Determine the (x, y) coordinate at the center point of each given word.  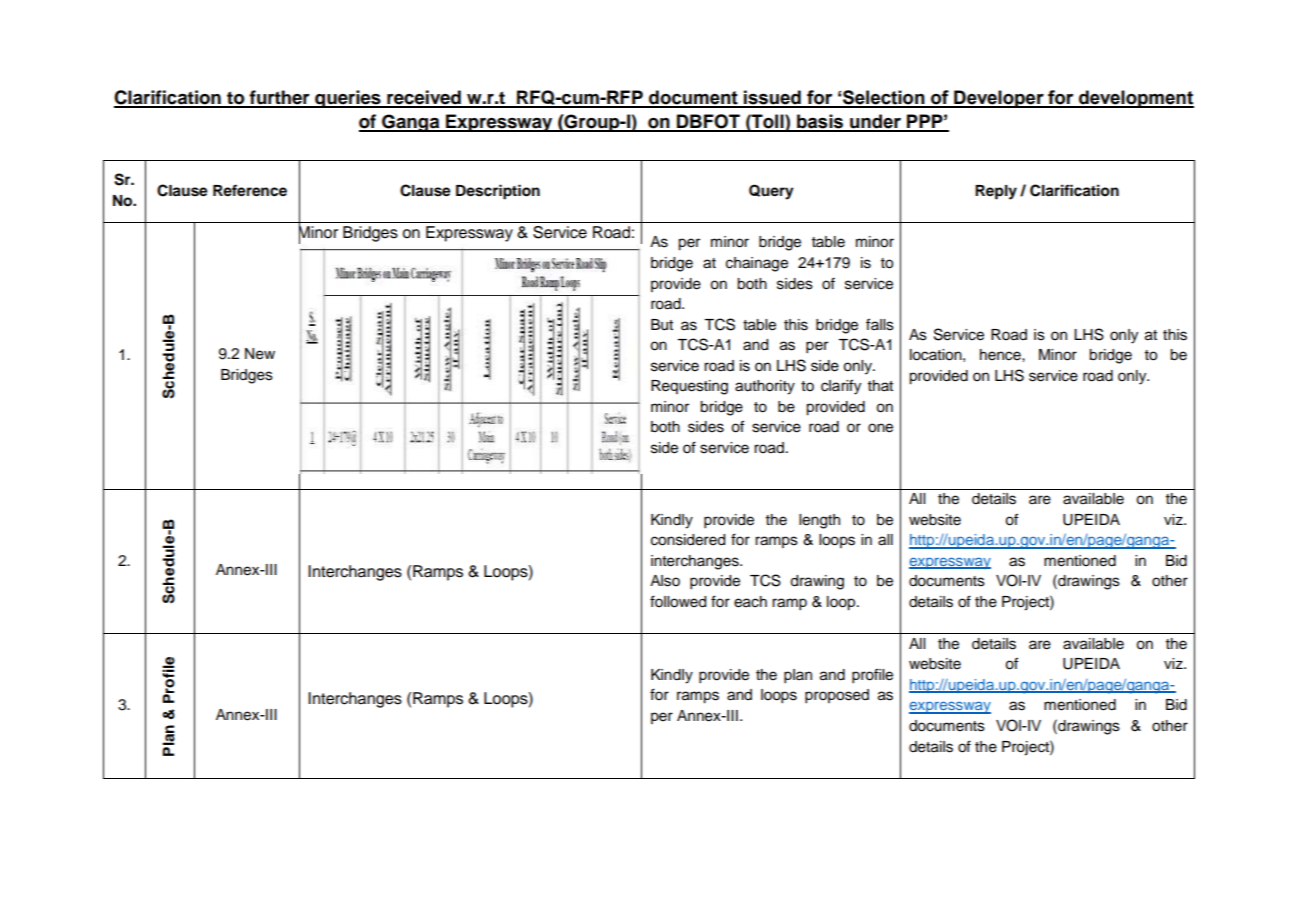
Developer (999, 99)
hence (1001, 355)
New (260, 354)
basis (820, 122)
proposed (837, 696)
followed (678, 601)
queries (348, 99)
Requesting (689, 387)
